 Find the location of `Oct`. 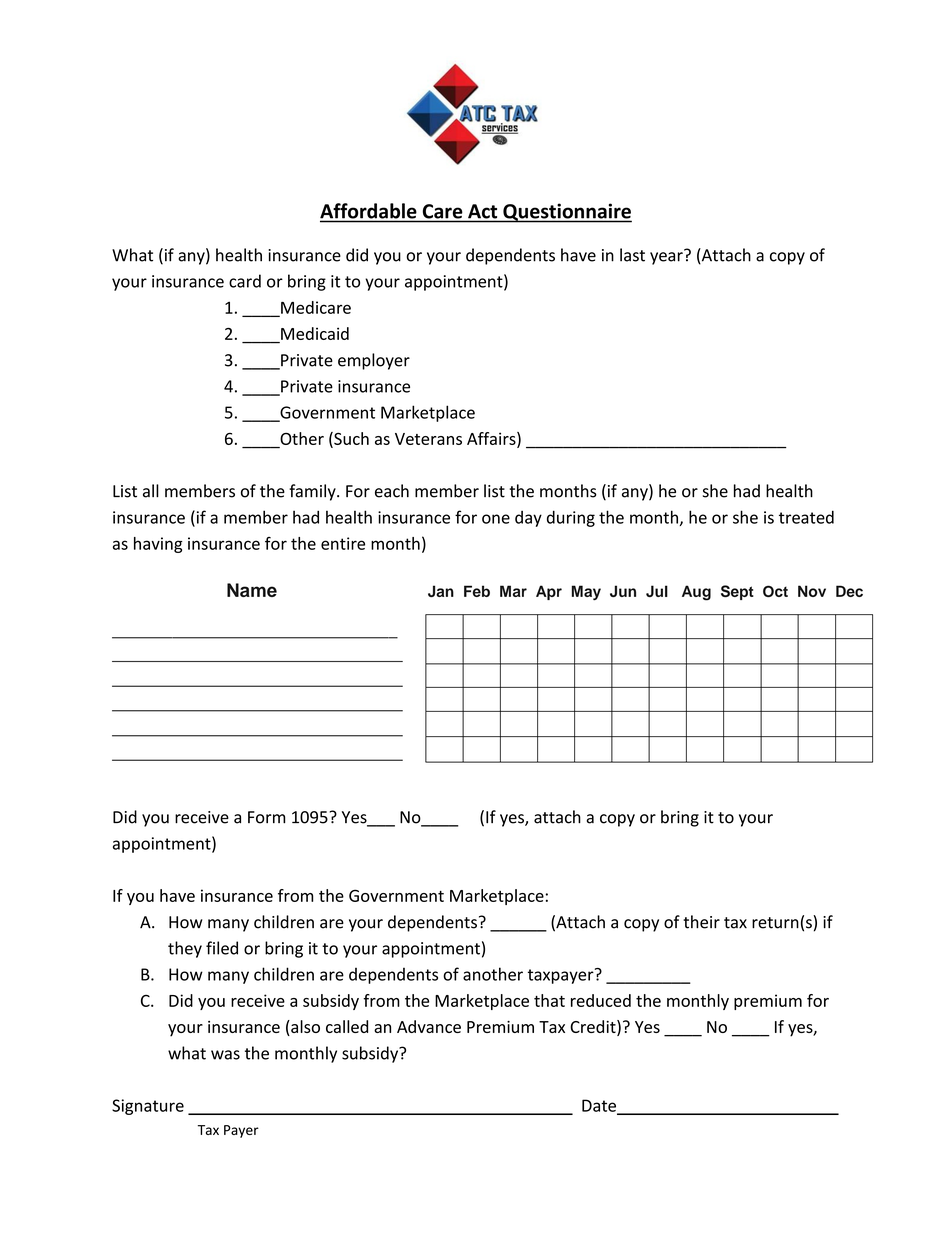

Oct is located at coordinates (775, 591).
